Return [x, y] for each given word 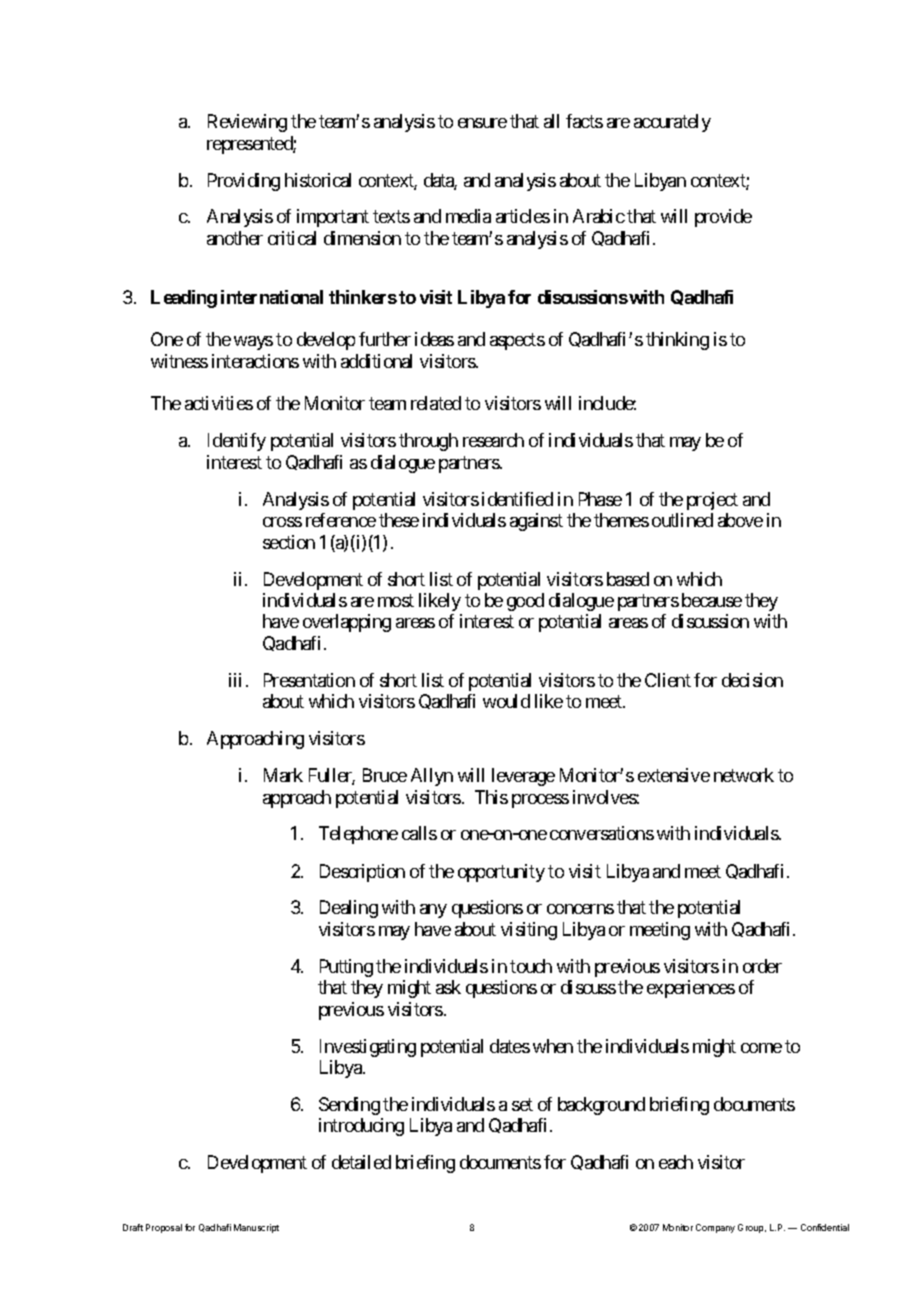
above [740, 520]
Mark [283, 775]
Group [752, 1228]
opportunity [501, 873]
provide [723, 218]
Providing [244, 182]
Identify [237, 442]
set [522, 1104]
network [744, 775]
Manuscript [256, 1228]
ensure [482, 123]
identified [517, 499]
